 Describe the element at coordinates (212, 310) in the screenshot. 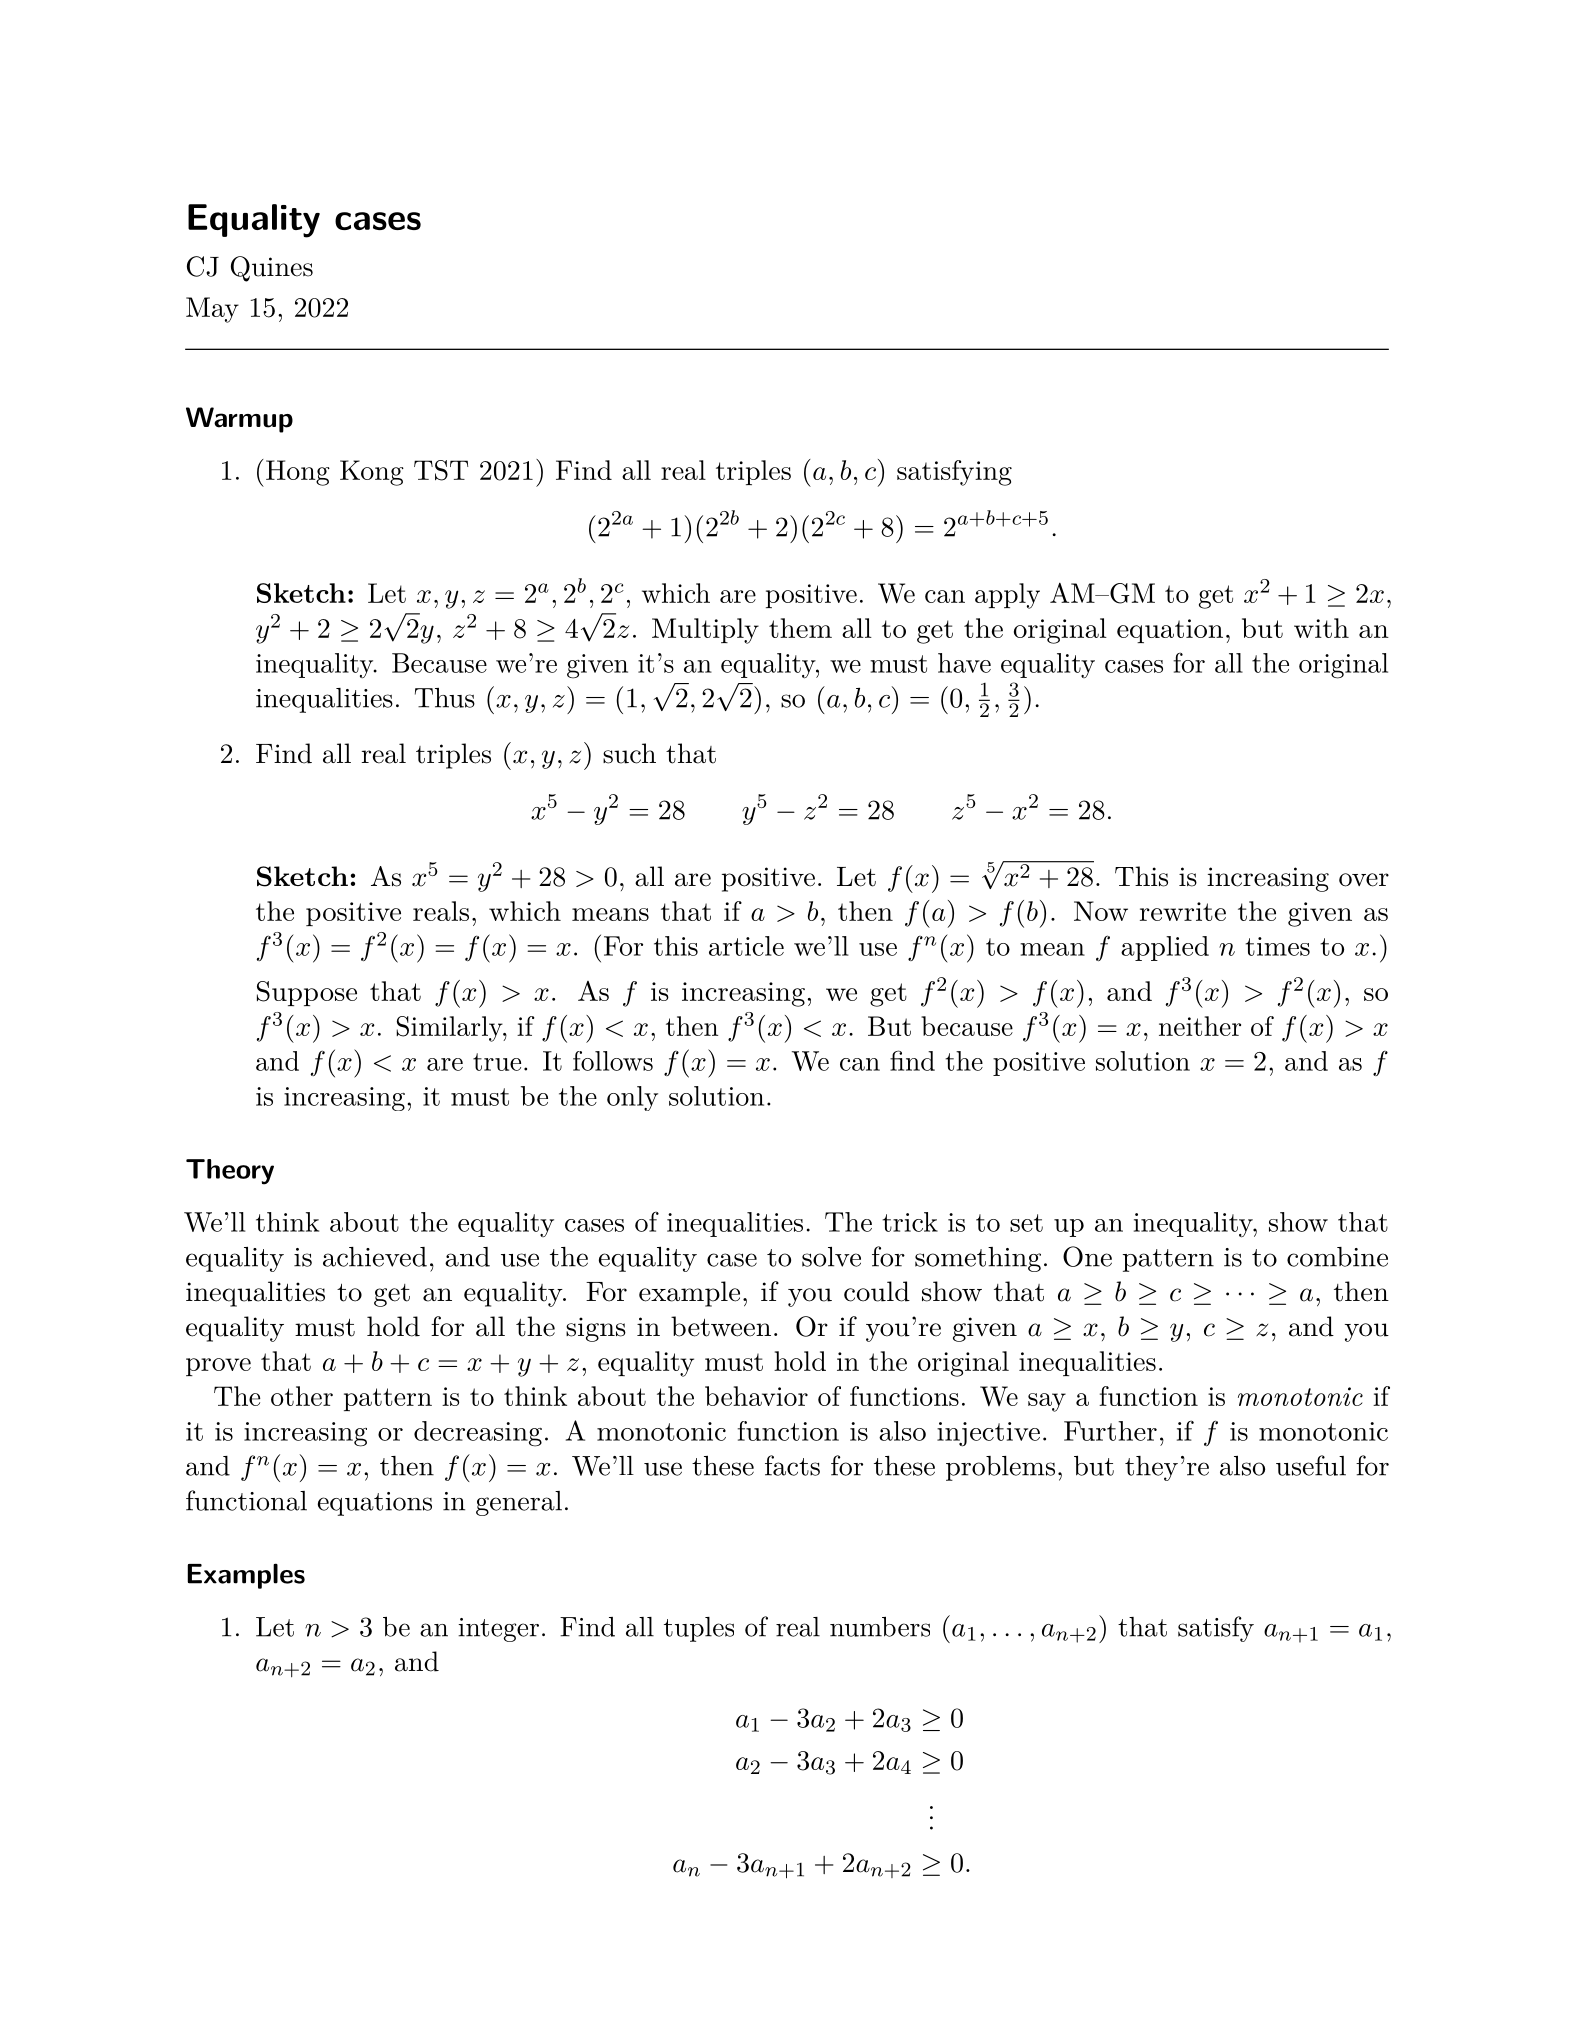

I see `May` at that location.
